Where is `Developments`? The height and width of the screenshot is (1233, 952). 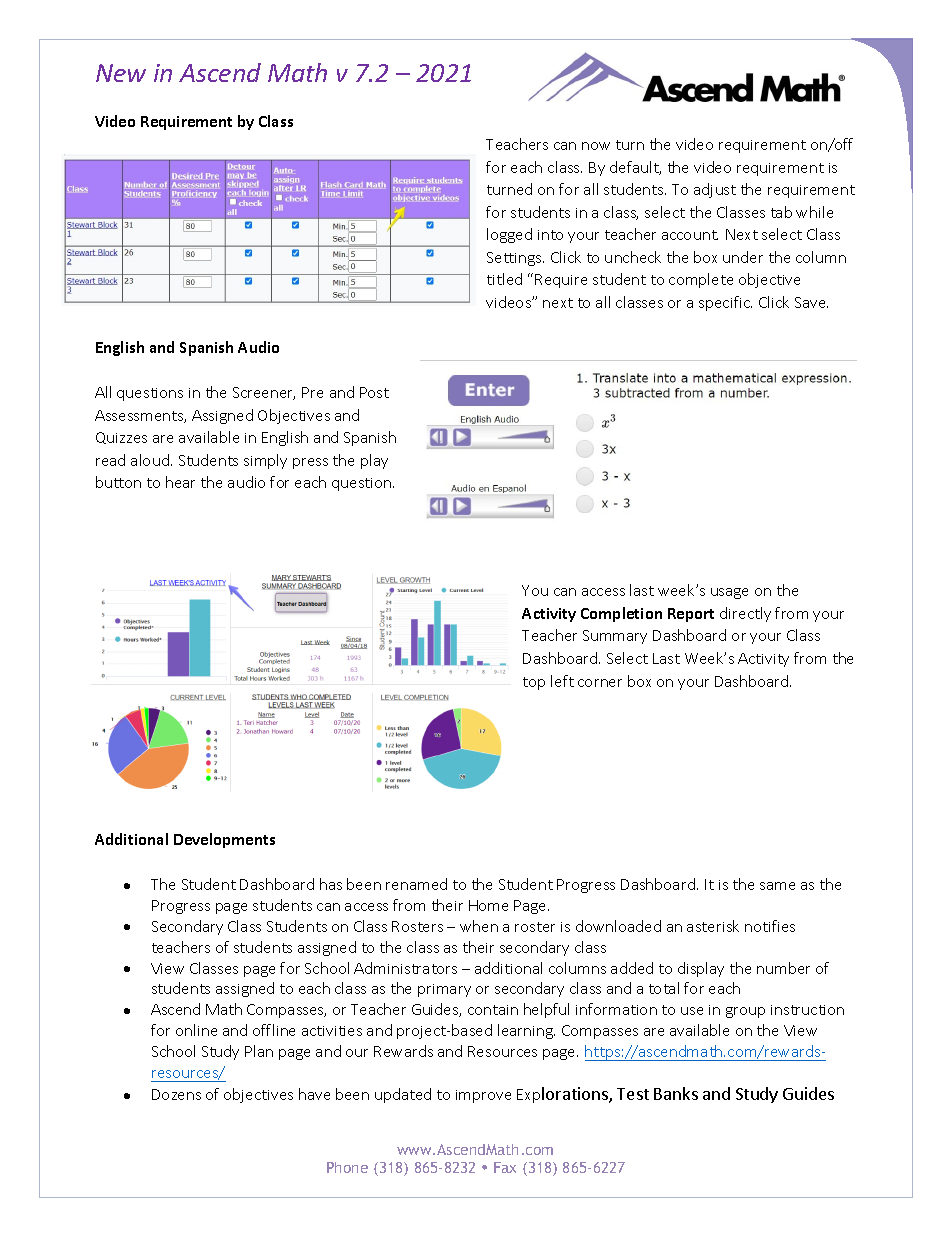
Developments is located at coordinates (224, 840).
